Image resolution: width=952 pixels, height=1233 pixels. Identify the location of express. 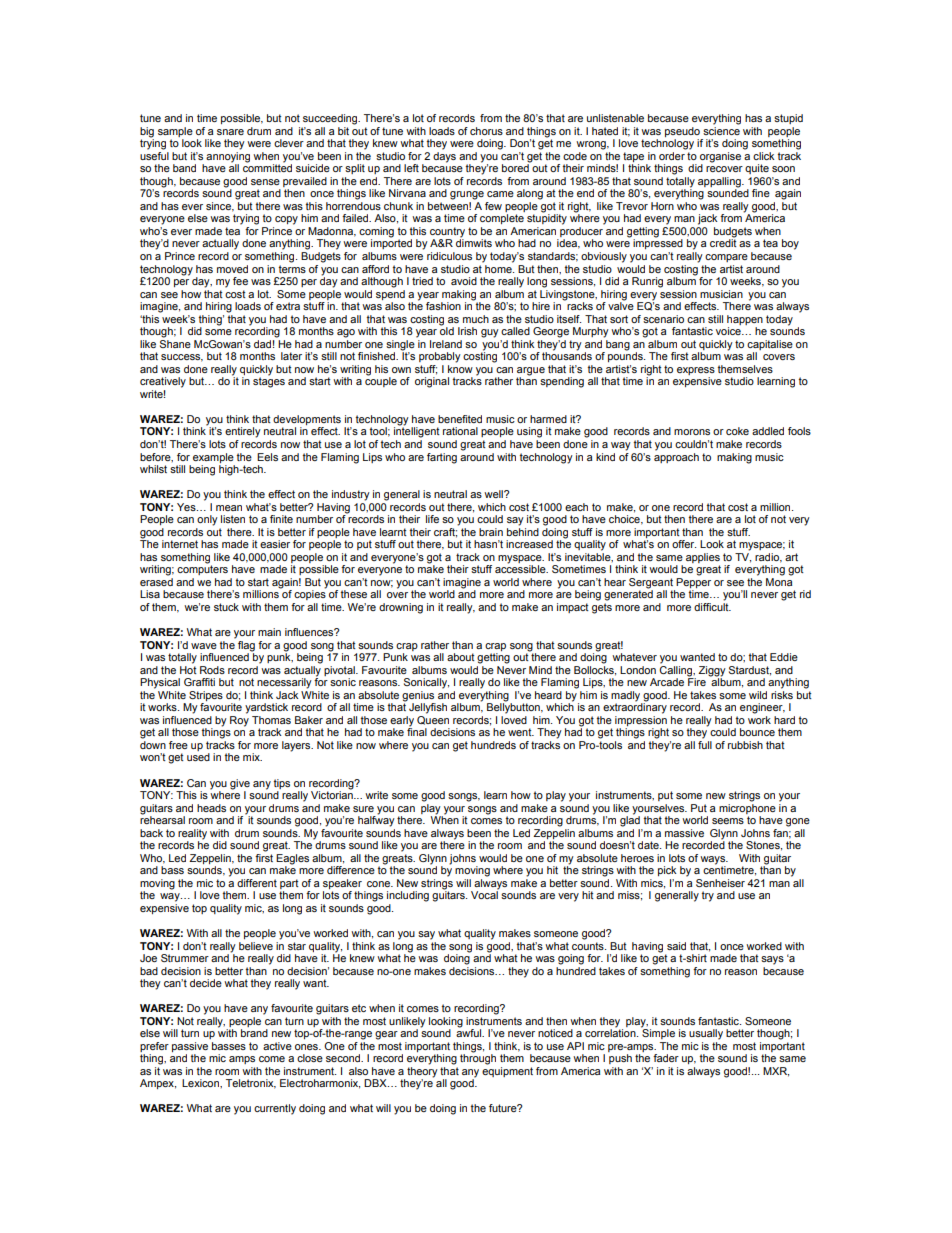
(696, 372).
